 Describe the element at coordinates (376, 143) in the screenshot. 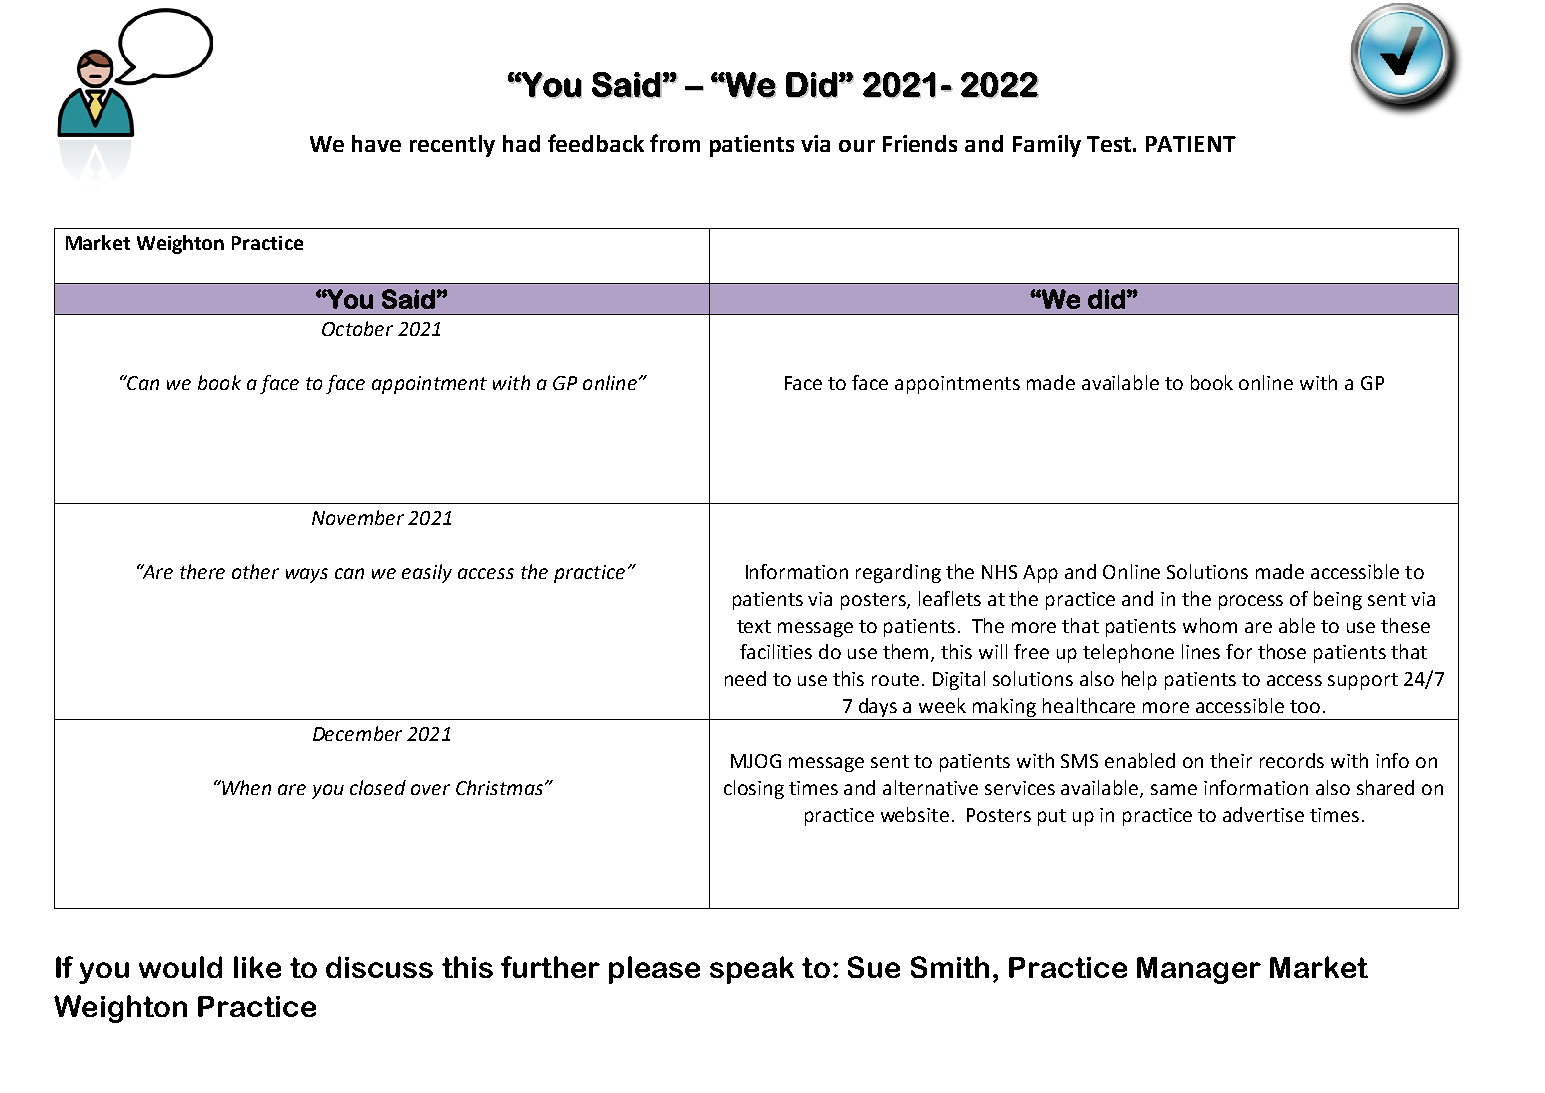

I see `have` at that location.
